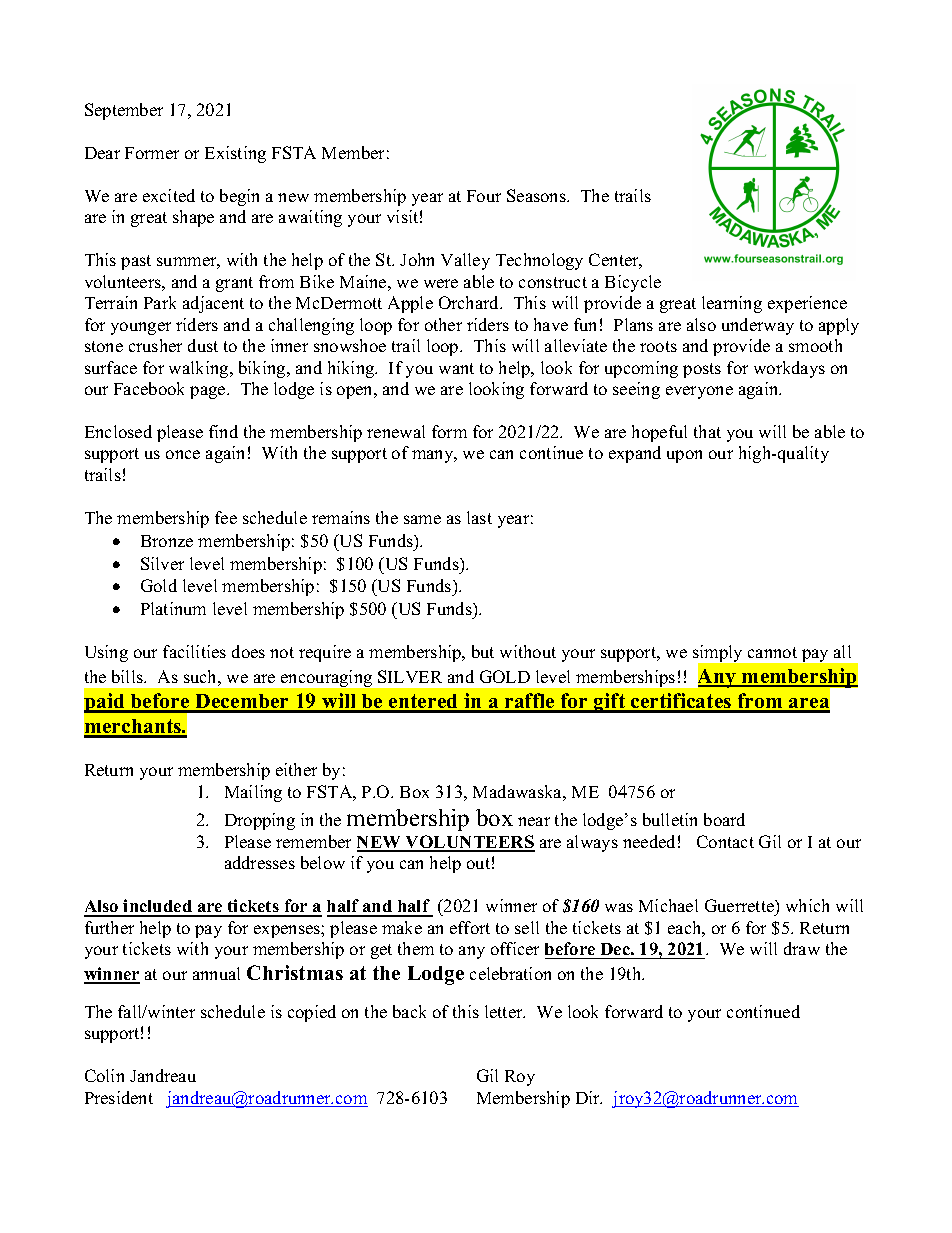 The height and width of the screenshot is (1233, 952). I want to click on Seasons, so click(537, 195).
